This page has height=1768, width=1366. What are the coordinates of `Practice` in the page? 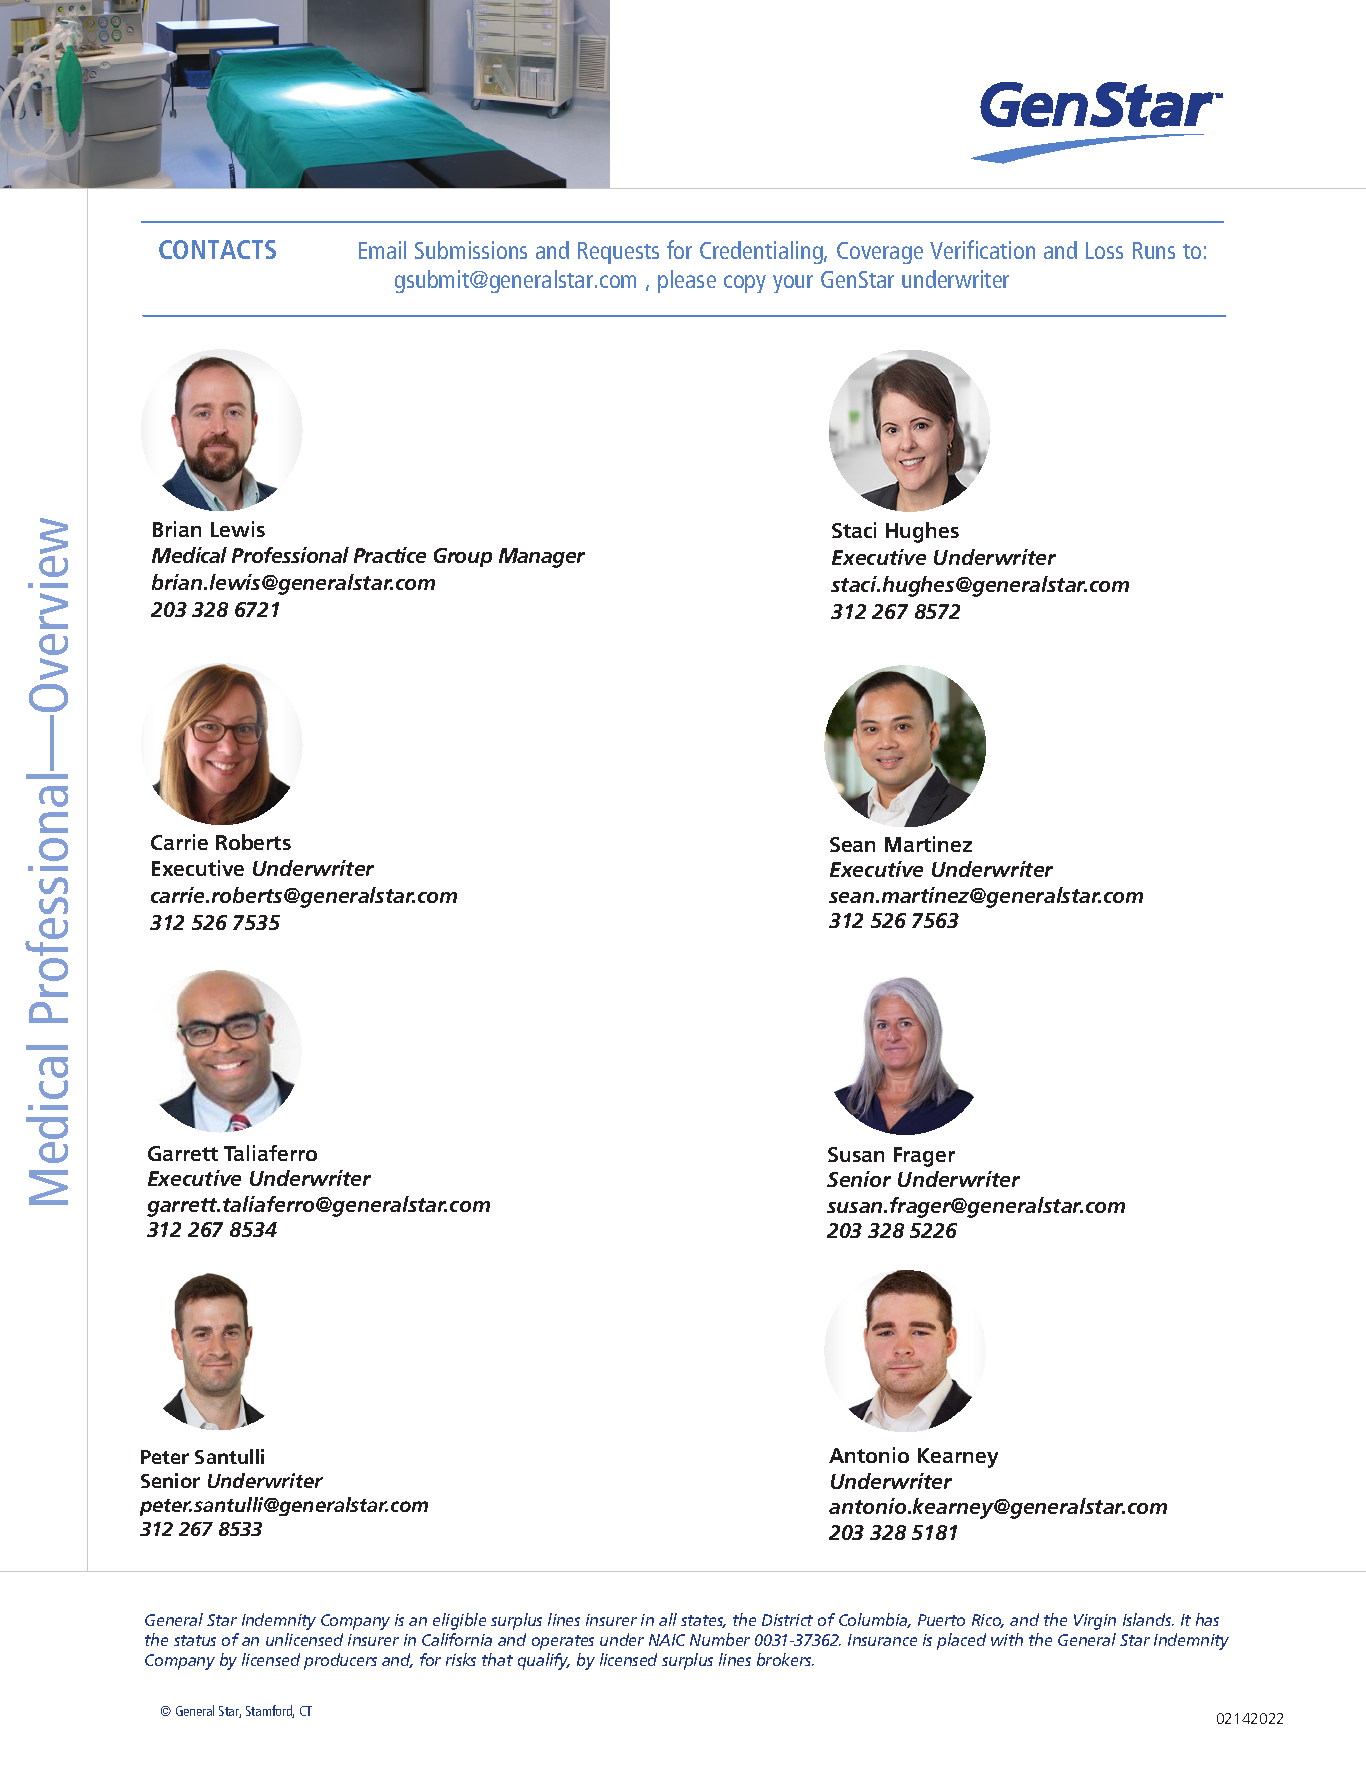 It's located at (390, 555).
